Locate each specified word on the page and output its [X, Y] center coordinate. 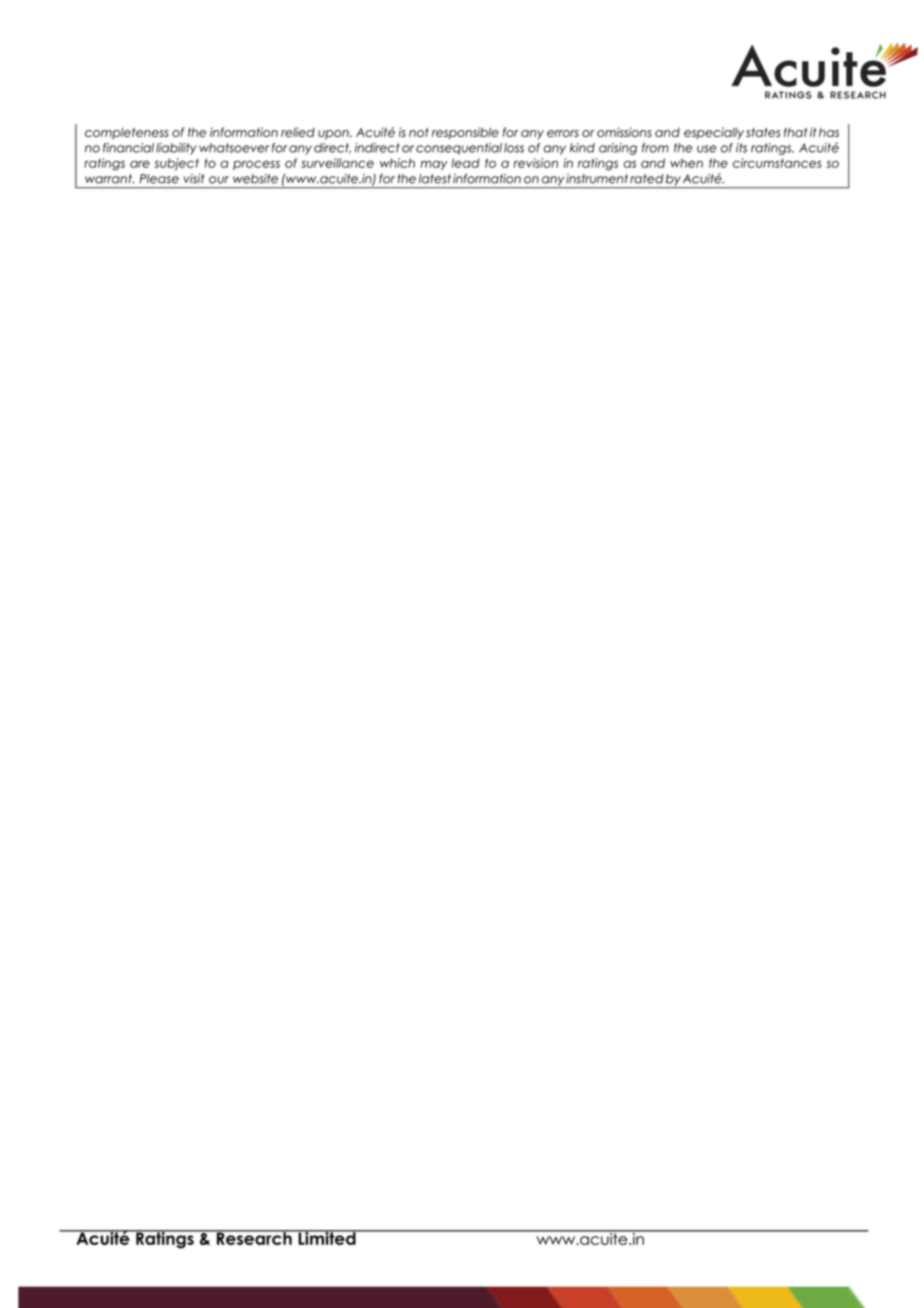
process [256, 165]
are [140, 164]
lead [466, 163]
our [219, 180]
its [741, 148]
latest [435, 179]
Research [254, 1237]
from [655, 148]
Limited [327, 1237]
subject [176, 164]
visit [194, 179]
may [434, 165]
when [686, 163]
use [707, 149]
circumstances [777, 163]
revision [536, 163]
